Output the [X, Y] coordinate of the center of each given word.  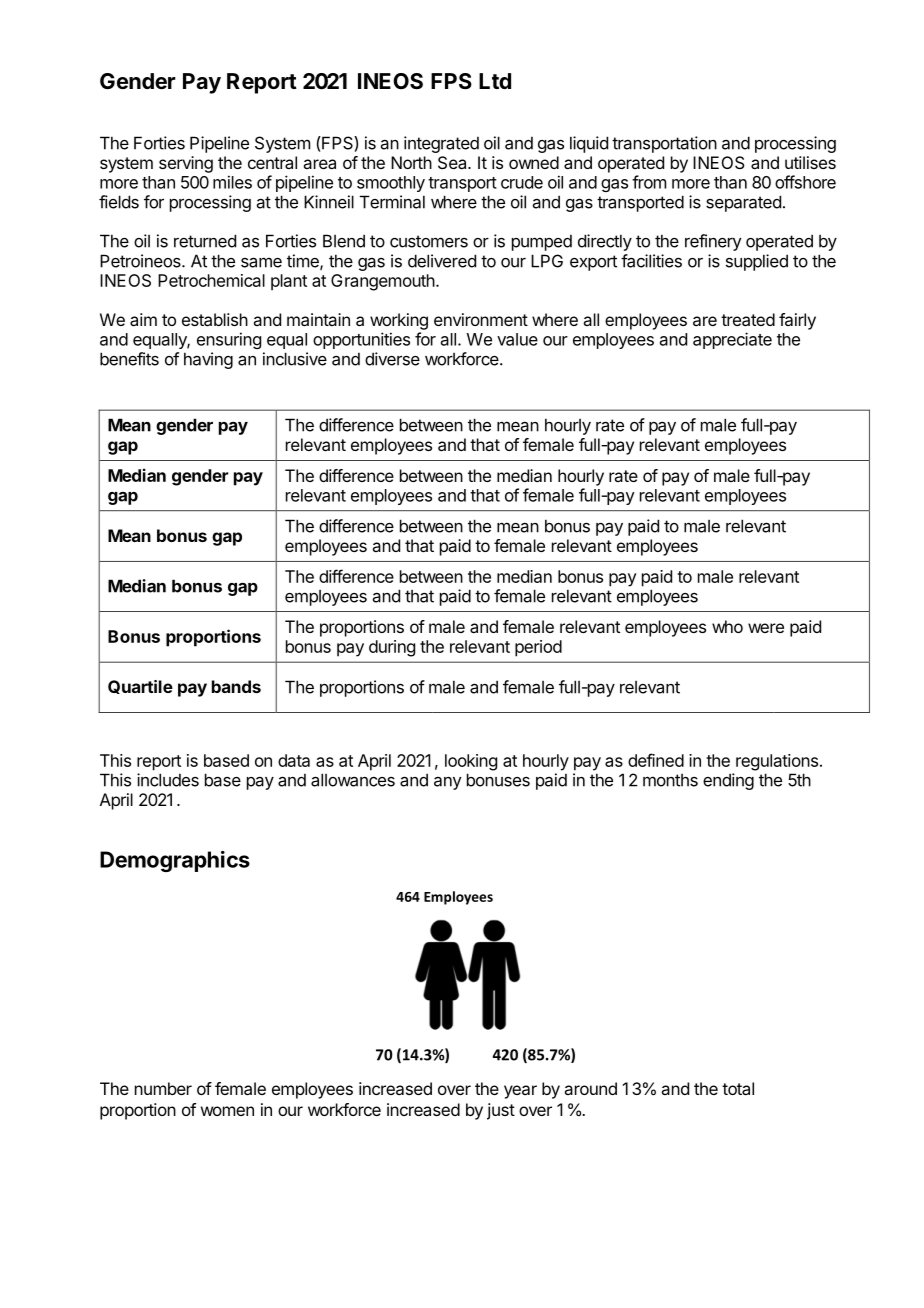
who [727, 626]
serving [186, 164]
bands [236, 686]
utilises [810, 162]
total [738, 1088]
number [163, 1088]
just [501, 1111]
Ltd [495, 81]
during [392, 648]
